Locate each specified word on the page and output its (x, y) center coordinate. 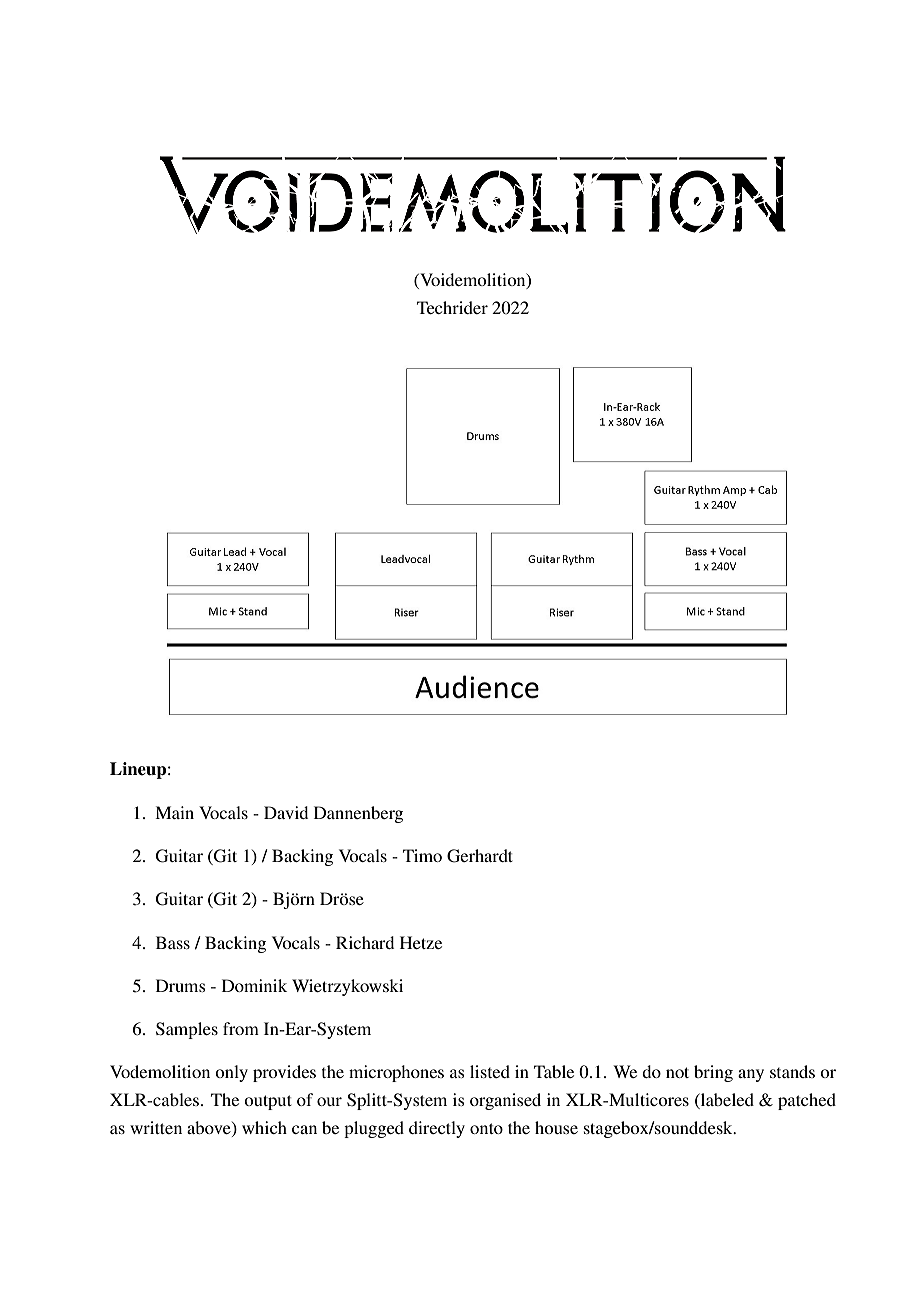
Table (554, 1071)
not (677, 1072)
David (286, 812)
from (241, 1028)
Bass (173, 942)
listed (490, 1071)
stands (792, 1071)
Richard (365, 942)
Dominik (254, 985)
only (231, 1073)
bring (713, 1073)
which (264, 1127)
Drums (181, 985)
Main (174, 812)
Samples (187, 1030)
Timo (422, 855)
